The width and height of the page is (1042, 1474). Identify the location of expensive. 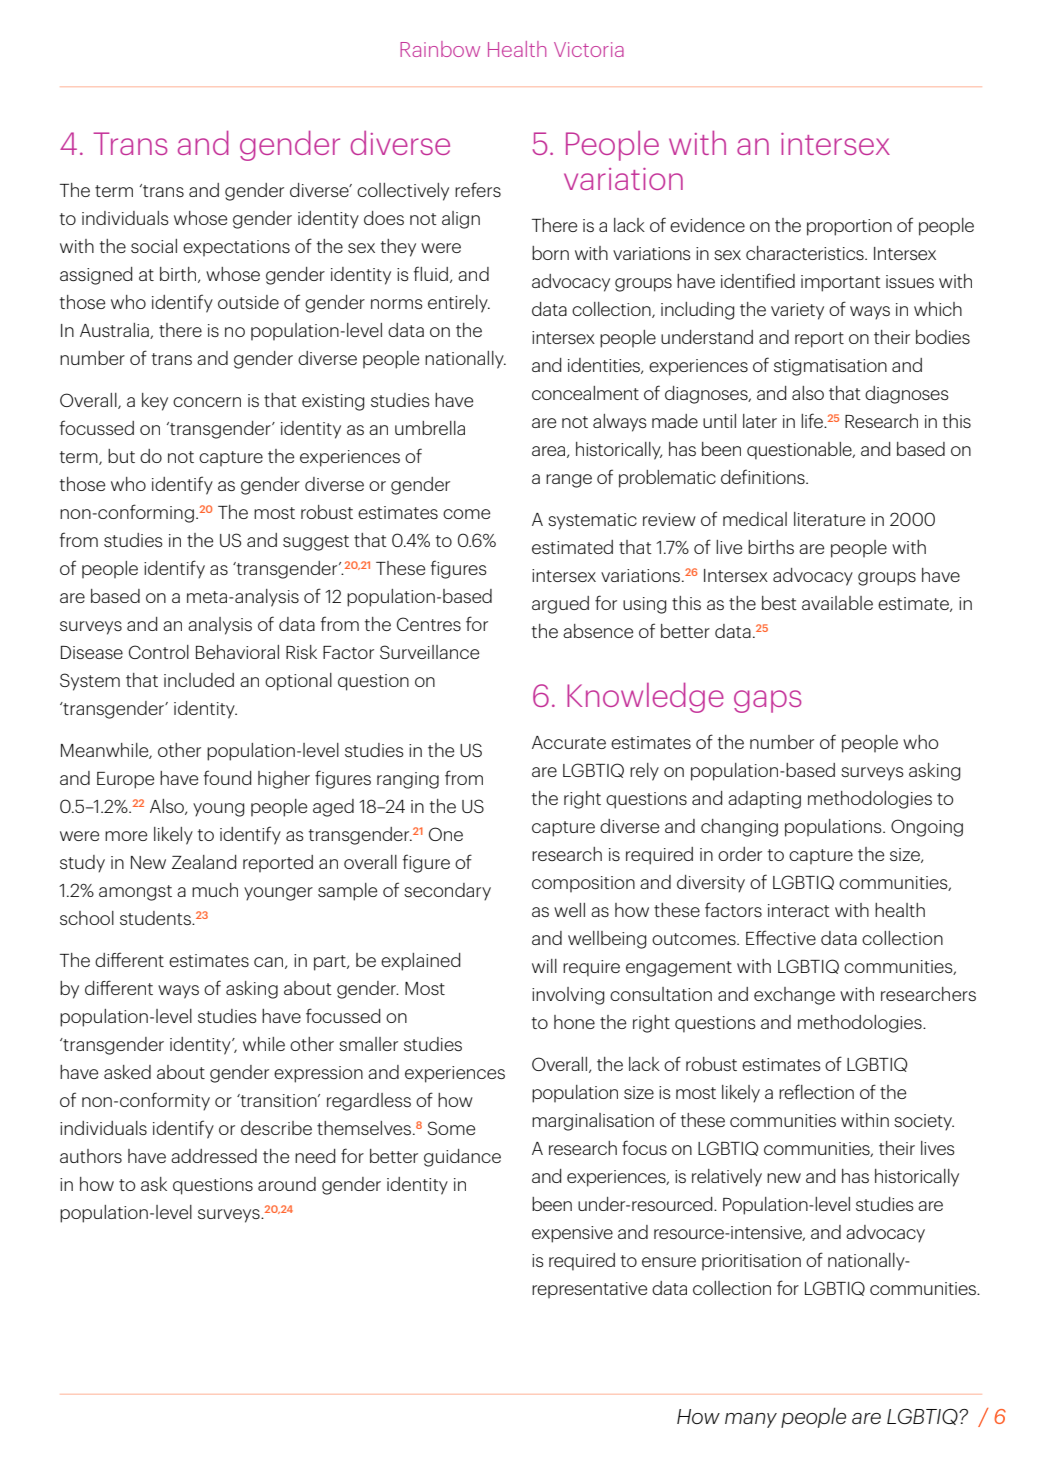
(572, 1234).
